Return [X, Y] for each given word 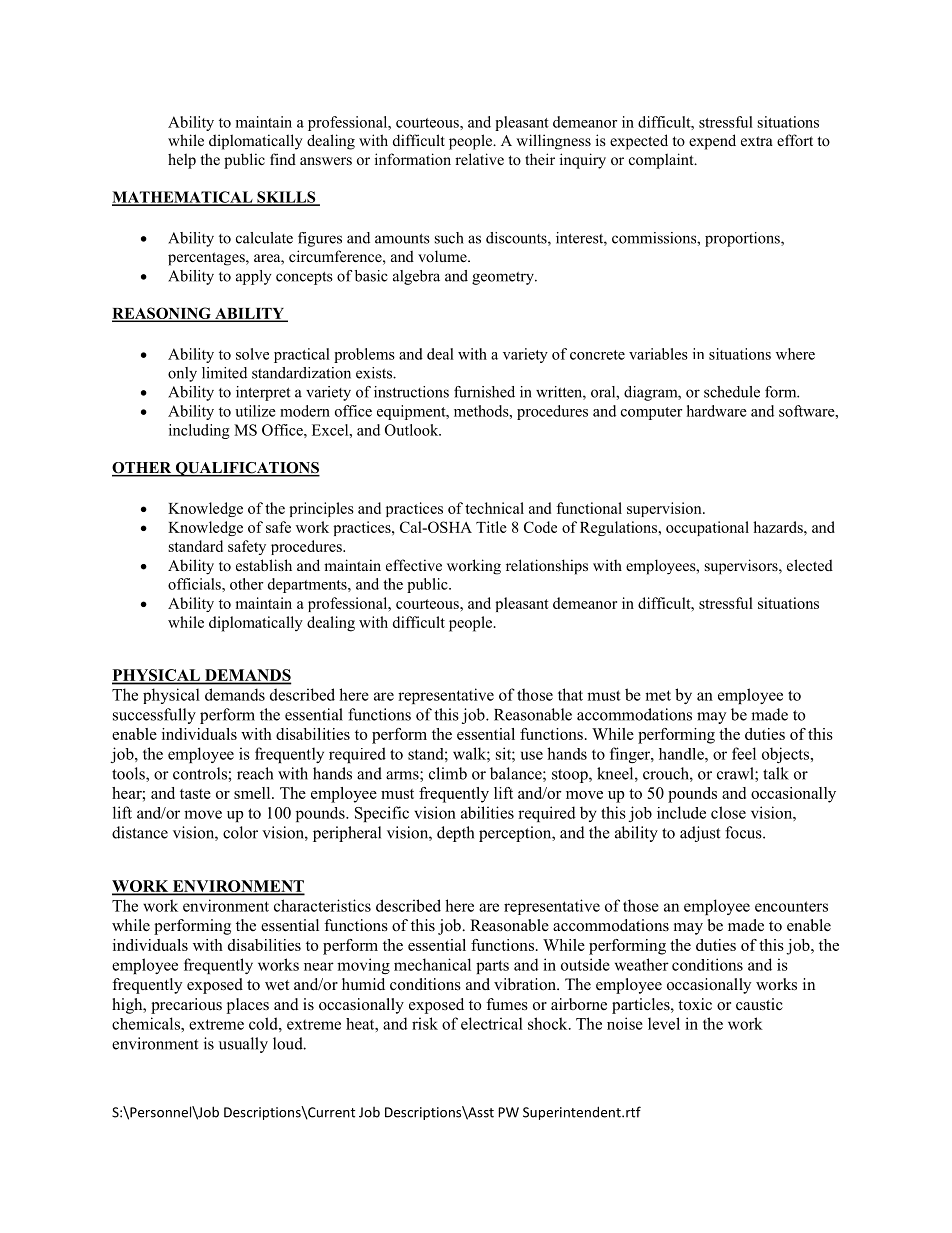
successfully [154, 716]
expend [712, 142]
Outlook [413, 430]
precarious [186, 1006]
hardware [717, 411]
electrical [492, 1023]
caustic [759, 1004]
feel [744, 753]
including [199, 431]
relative [479, 159]
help [182, 161]
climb [448, 773]
